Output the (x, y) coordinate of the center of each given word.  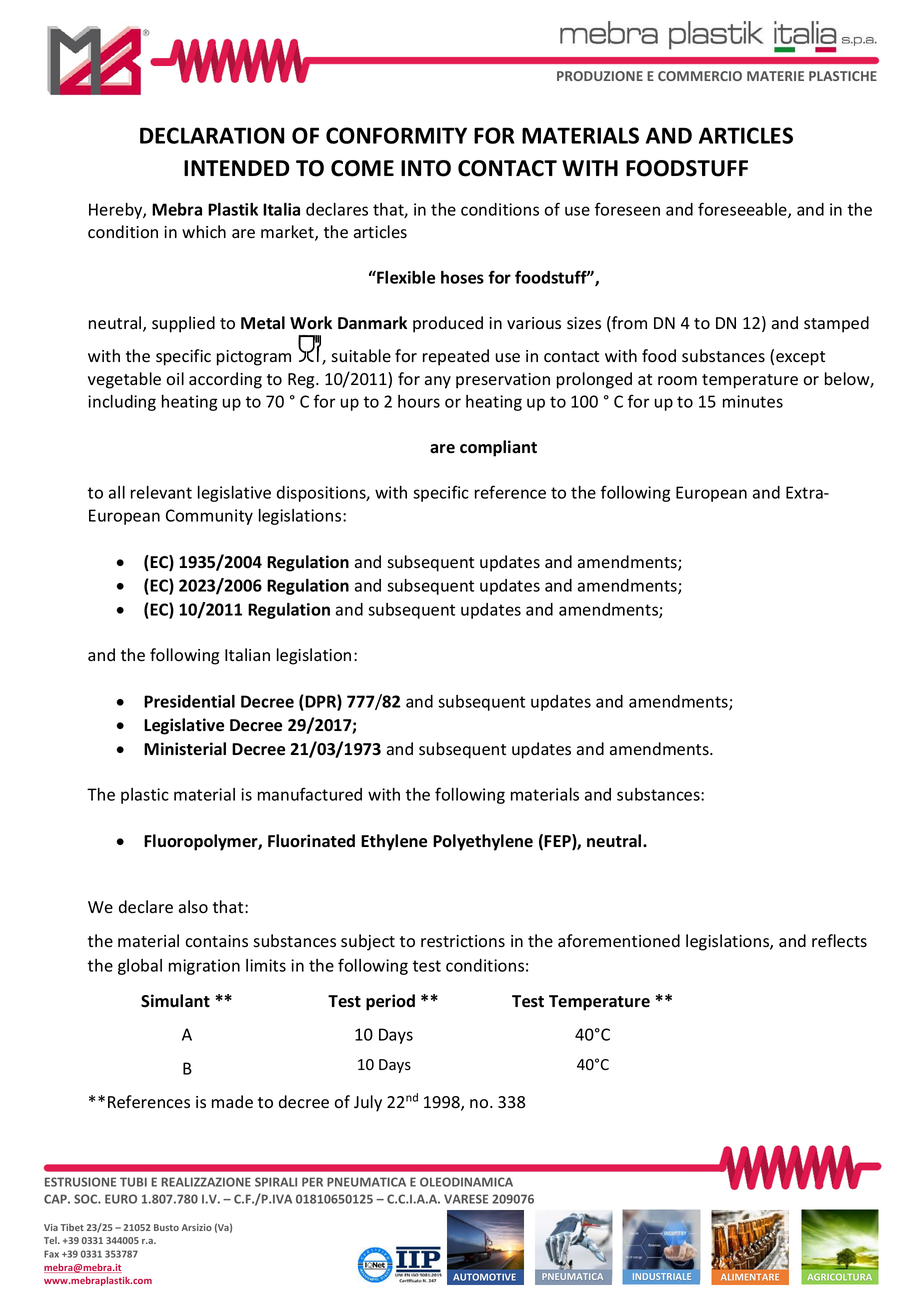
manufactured (310, 794)
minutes (753, 401)
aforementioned (619, 941)
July (368, 1103)
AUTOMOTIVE (484, 1277)
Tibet (72, 1227)
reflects (839, 941)
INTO (426, 168)
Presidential (189, 701)
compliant (498, 448)
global (140, 967)
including (122, 403)
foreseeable (743, 210)
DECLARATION (212, 135)
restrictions (463, 941)
